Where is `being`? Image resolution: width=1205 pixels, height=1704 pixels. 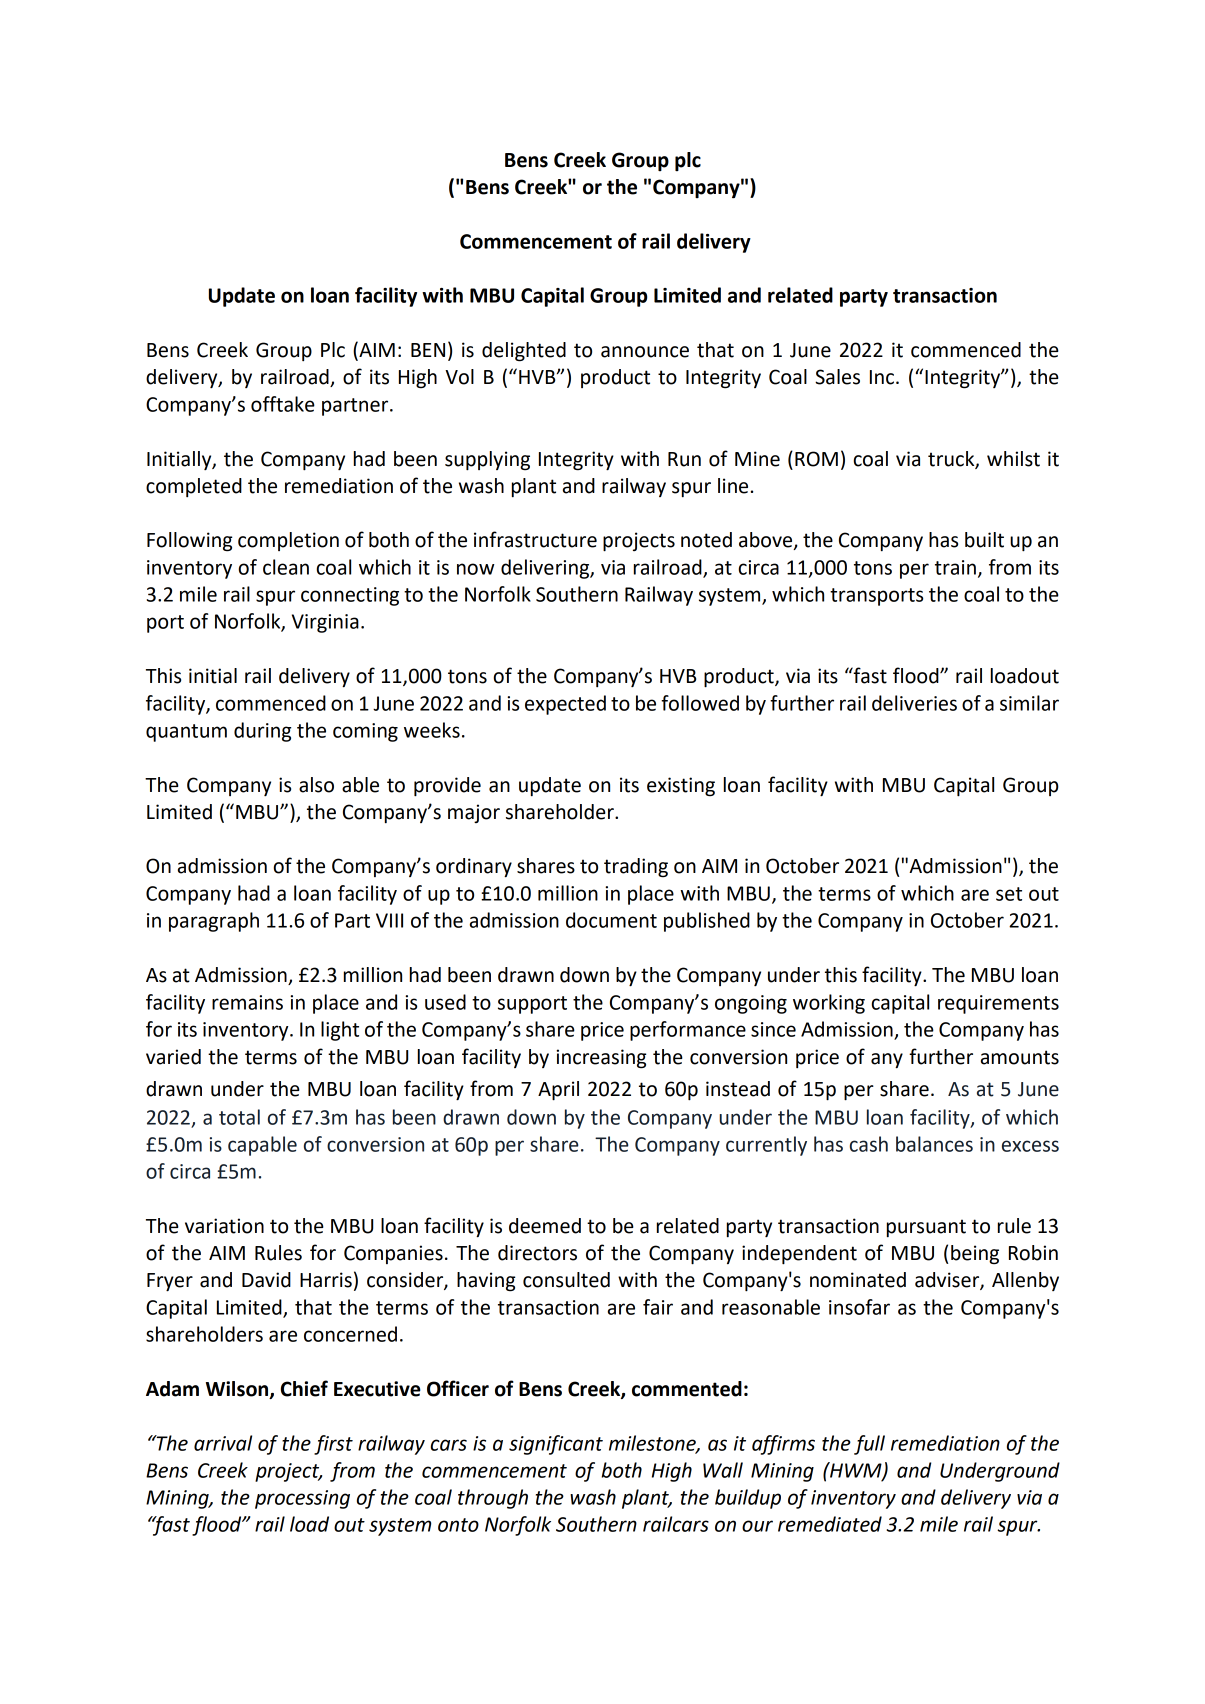
being is located at coordinates (975, 1255).
